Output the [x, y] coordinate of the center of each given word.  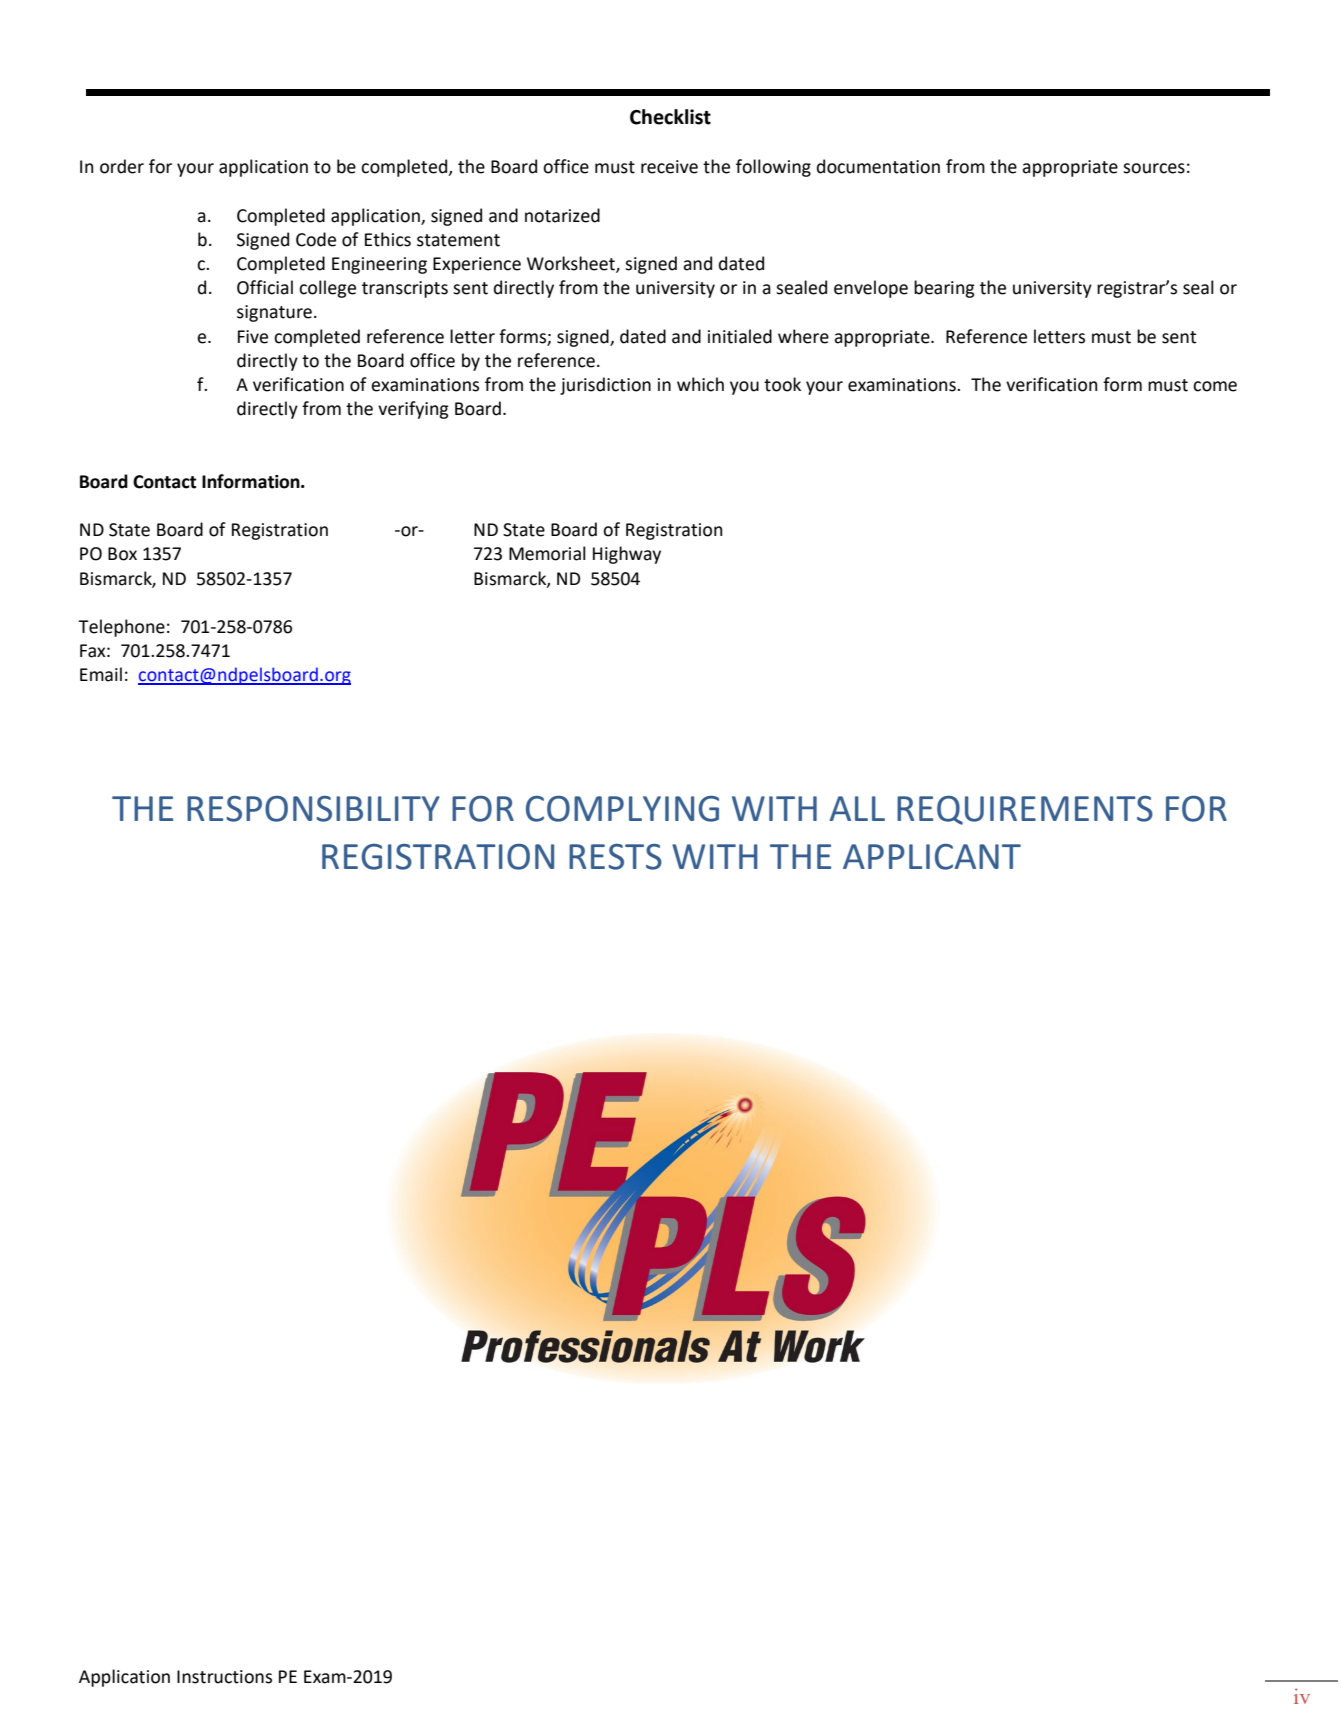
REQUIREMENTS [1025, 810]
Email [101, 674]
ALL [857, 808]
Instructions [224, 1677]
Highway [627, 555]
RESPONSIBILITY [313, 809]
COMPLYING [622, 809]
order [122, 166]
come [1215, 386]
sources [1154, 168]
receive [669, 167]
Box [122, 554]
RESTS [615, 857]
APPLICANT [932, 857]
